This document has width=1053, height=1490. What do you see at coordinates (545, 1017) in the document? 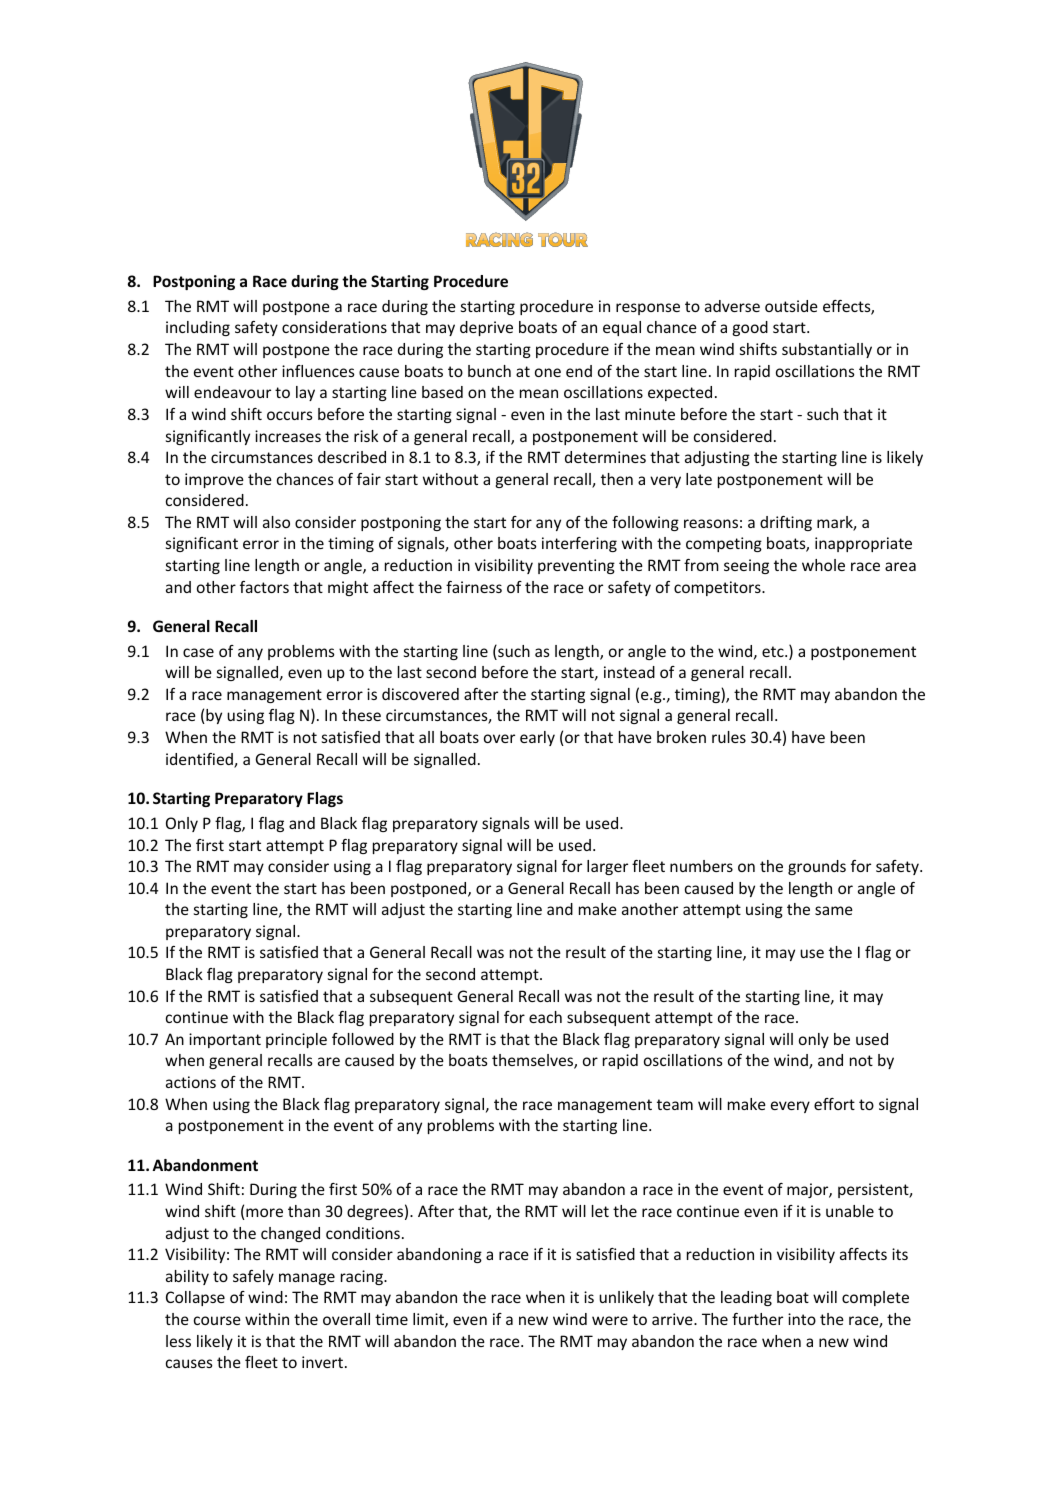
I see `each` at bounding box center [545, 1017].
